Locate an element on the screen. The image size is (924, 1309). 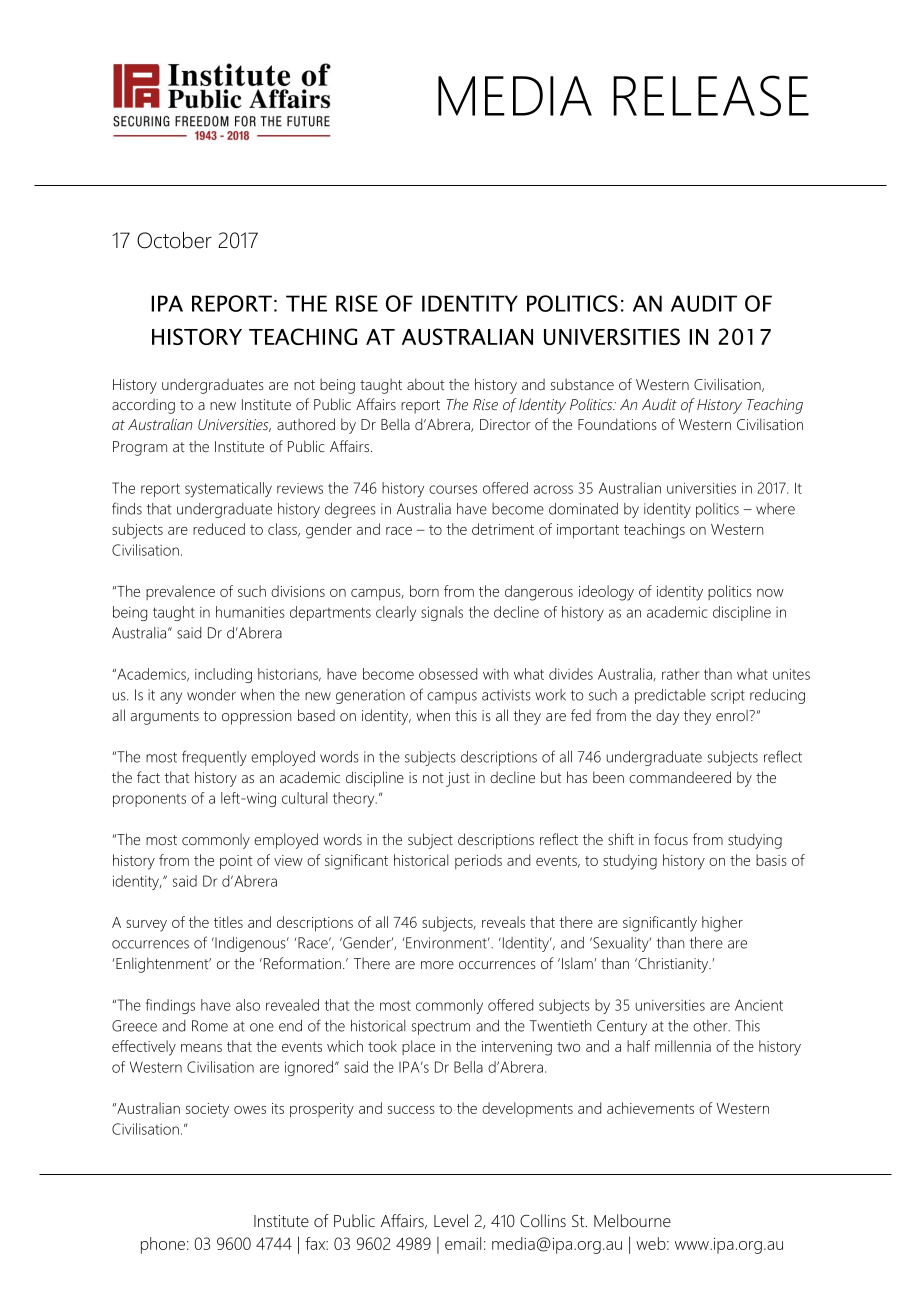
Level is located at coordinates (451, 1220).
